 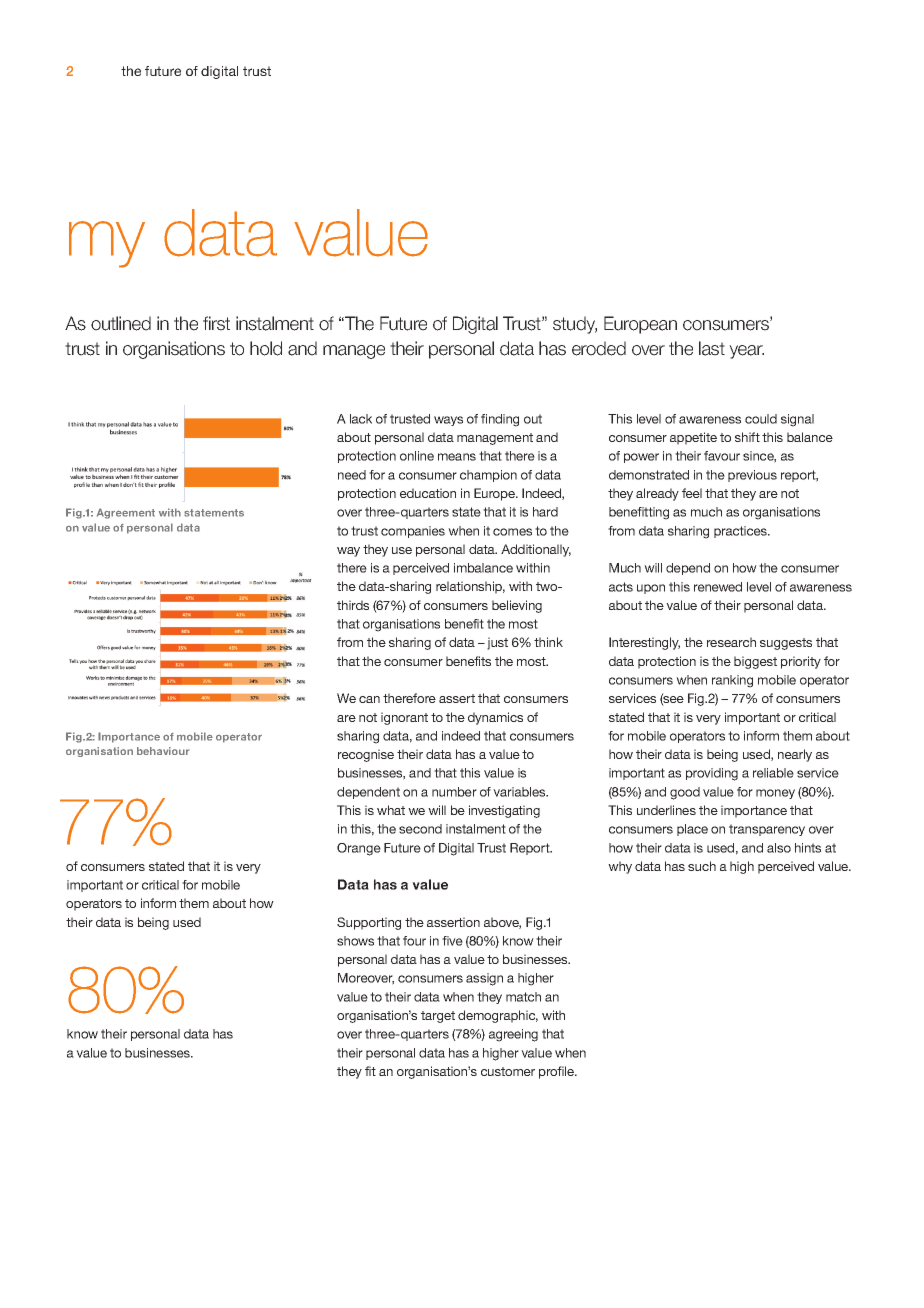 I want to click on last, so click(x=712, y=348).
